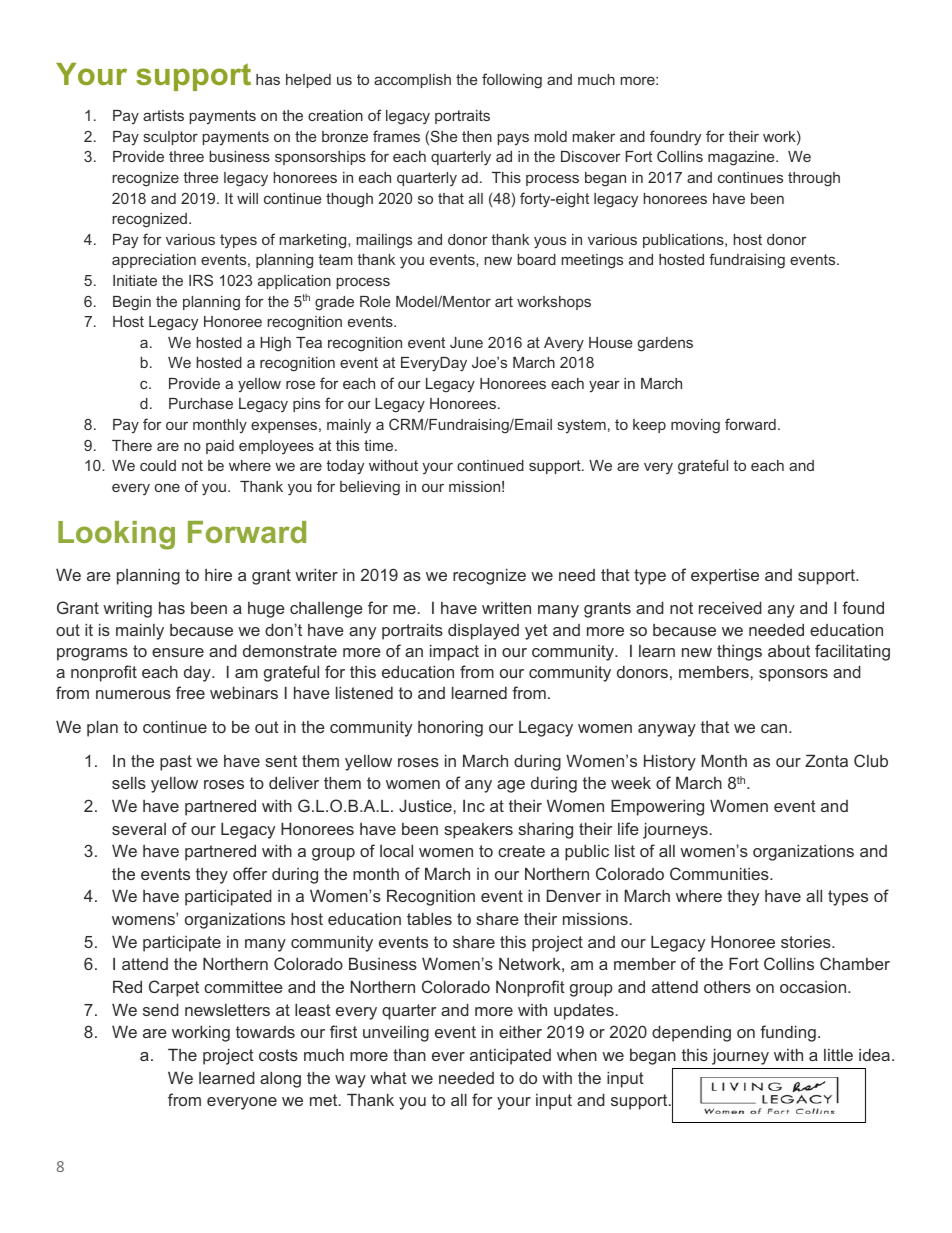  What do you see at coordinates (788, 1033) in the image?
I see `funding` at bounding box center [788, 1033].
